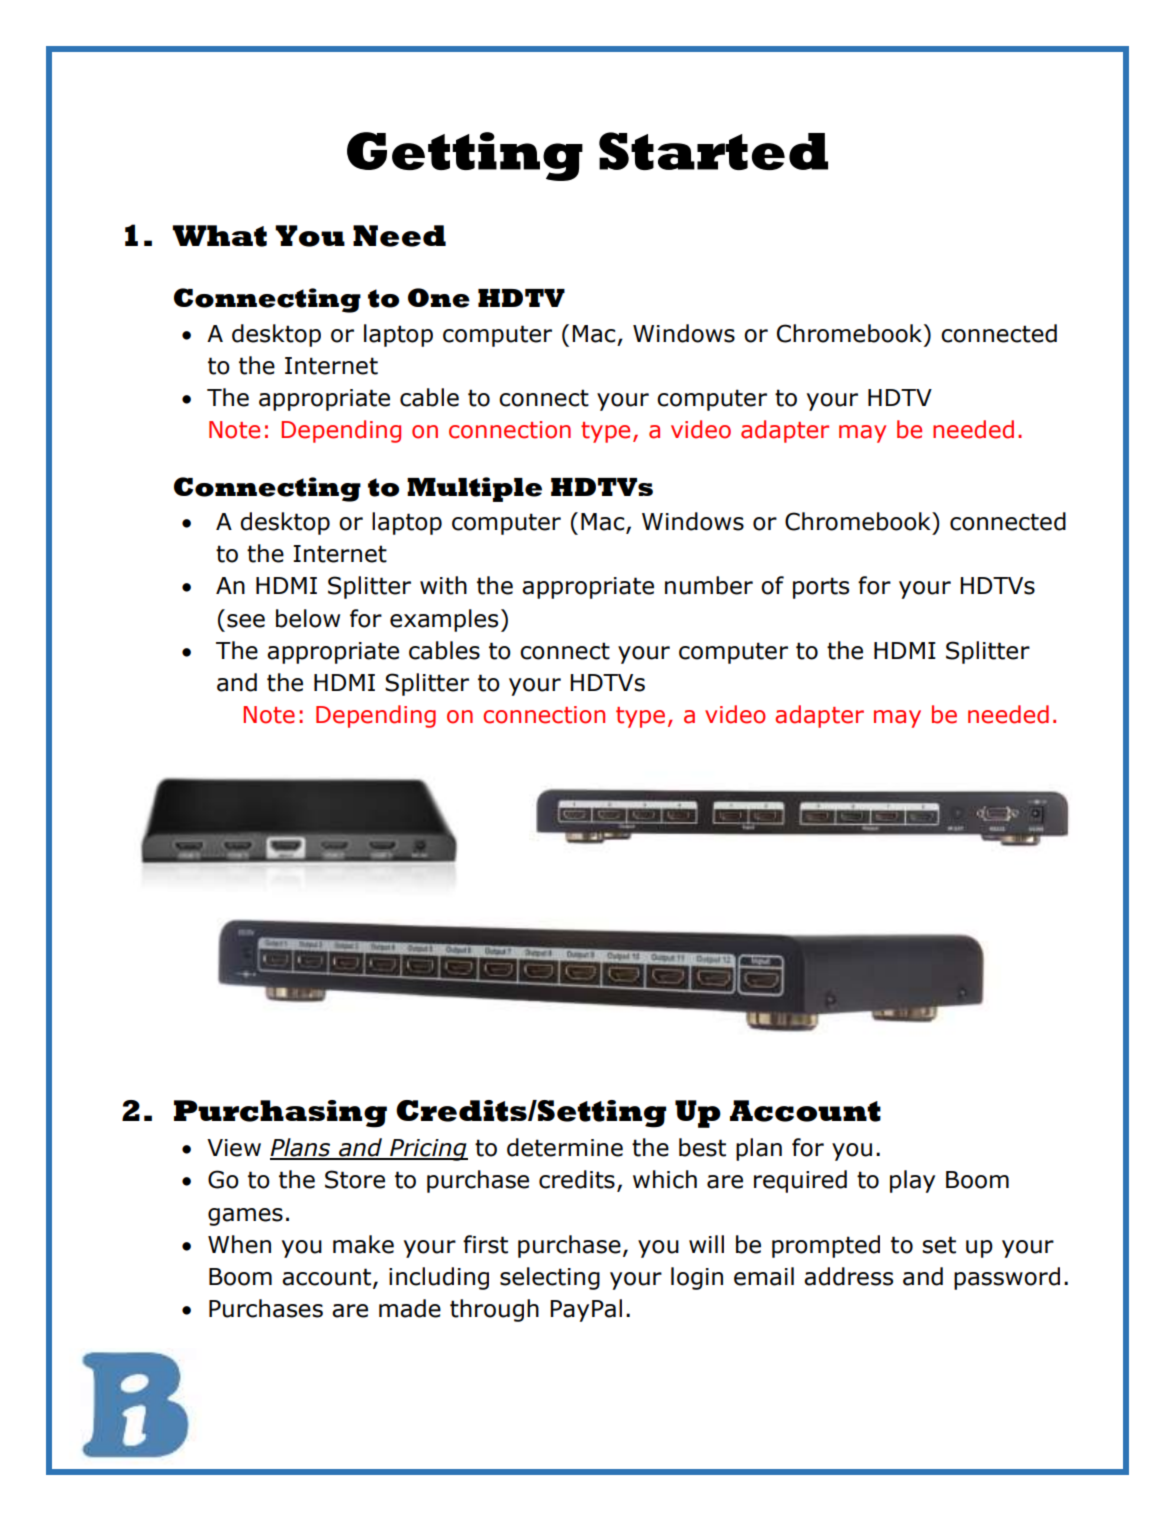 The width and height of the screenshot is (1175, 1521). I want to click on address, so click(848, 1276).
